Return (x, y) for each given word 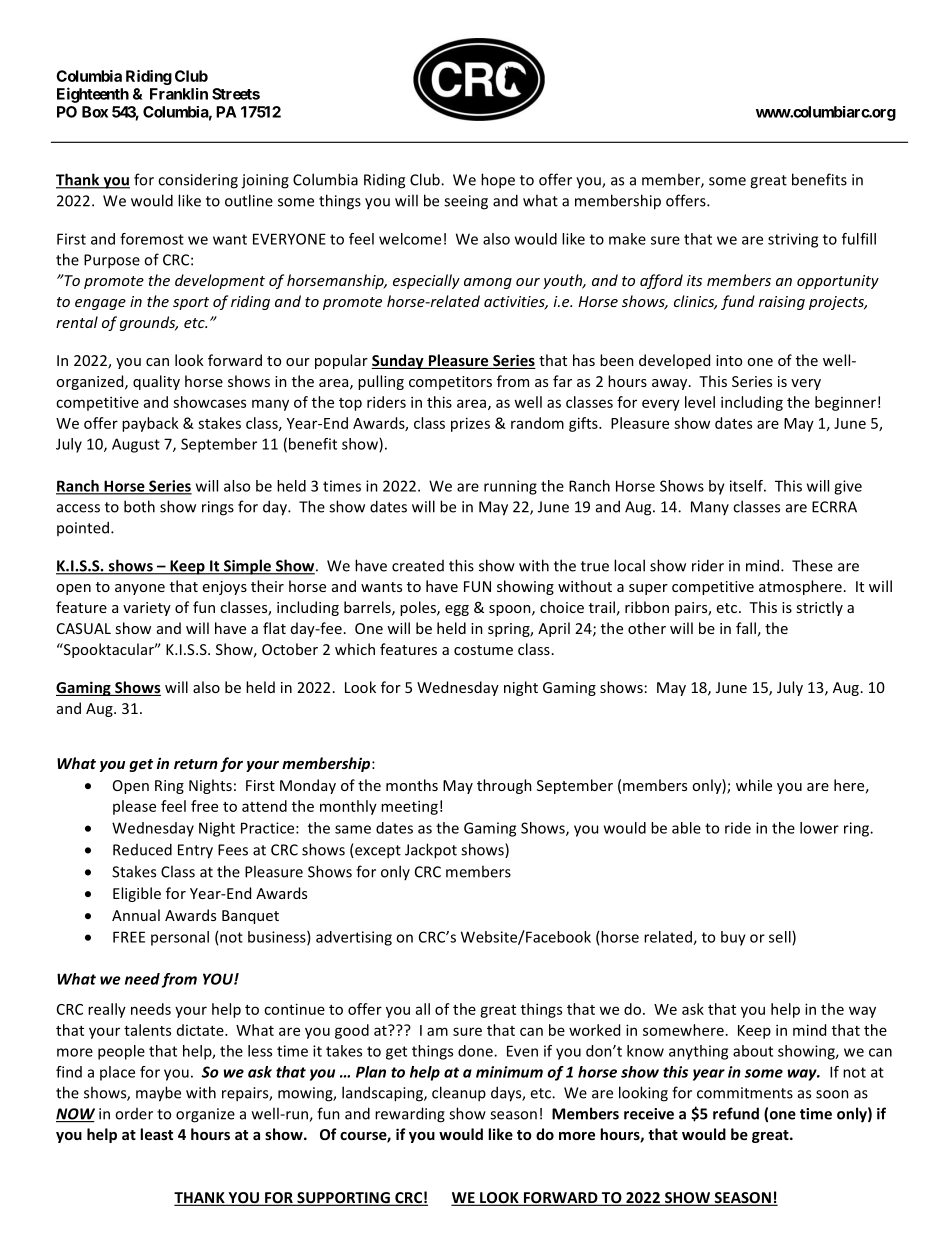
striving (793, 240)
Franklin (179, 94)
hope (498, 181)
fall (746, 628)
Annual (136, 915)
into (729, 360)
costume (483, 650)
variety (147, 609)
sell (781, 938)
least (156, 1134)
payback (150, 424)
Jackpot (431, 851)
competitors (450, 383)
